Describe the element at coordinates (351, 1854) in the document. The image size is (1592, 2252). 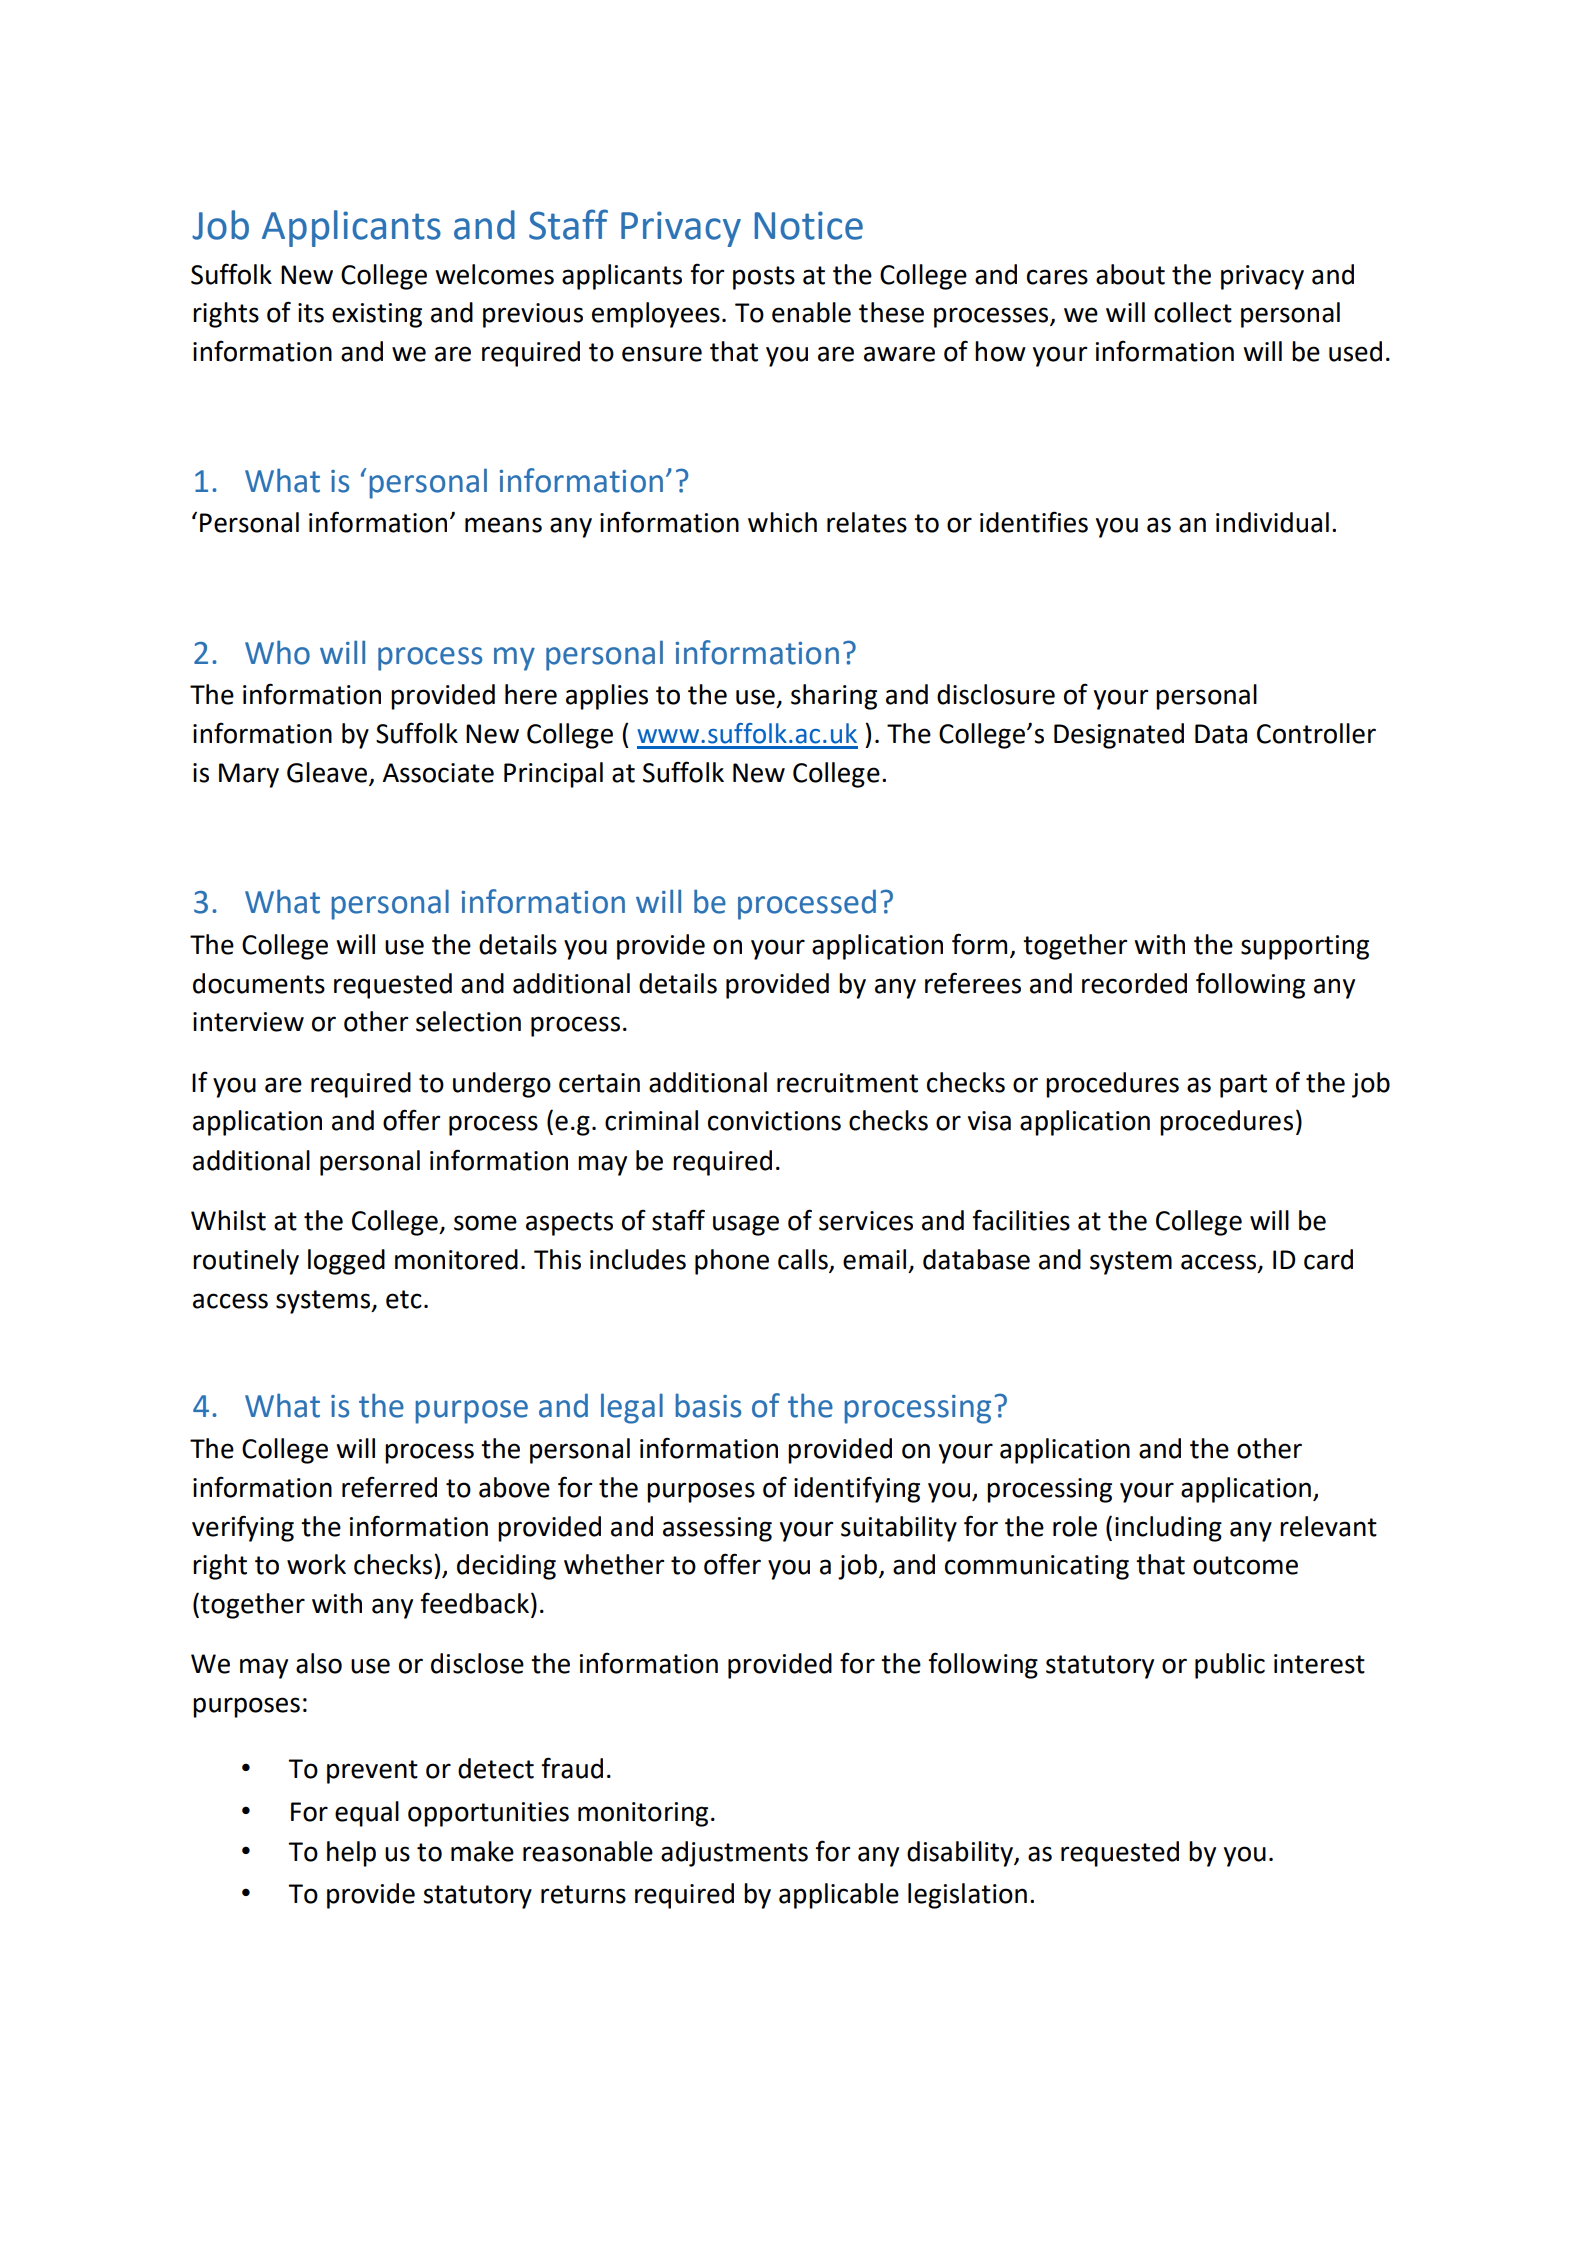
I see `help` at that location.
